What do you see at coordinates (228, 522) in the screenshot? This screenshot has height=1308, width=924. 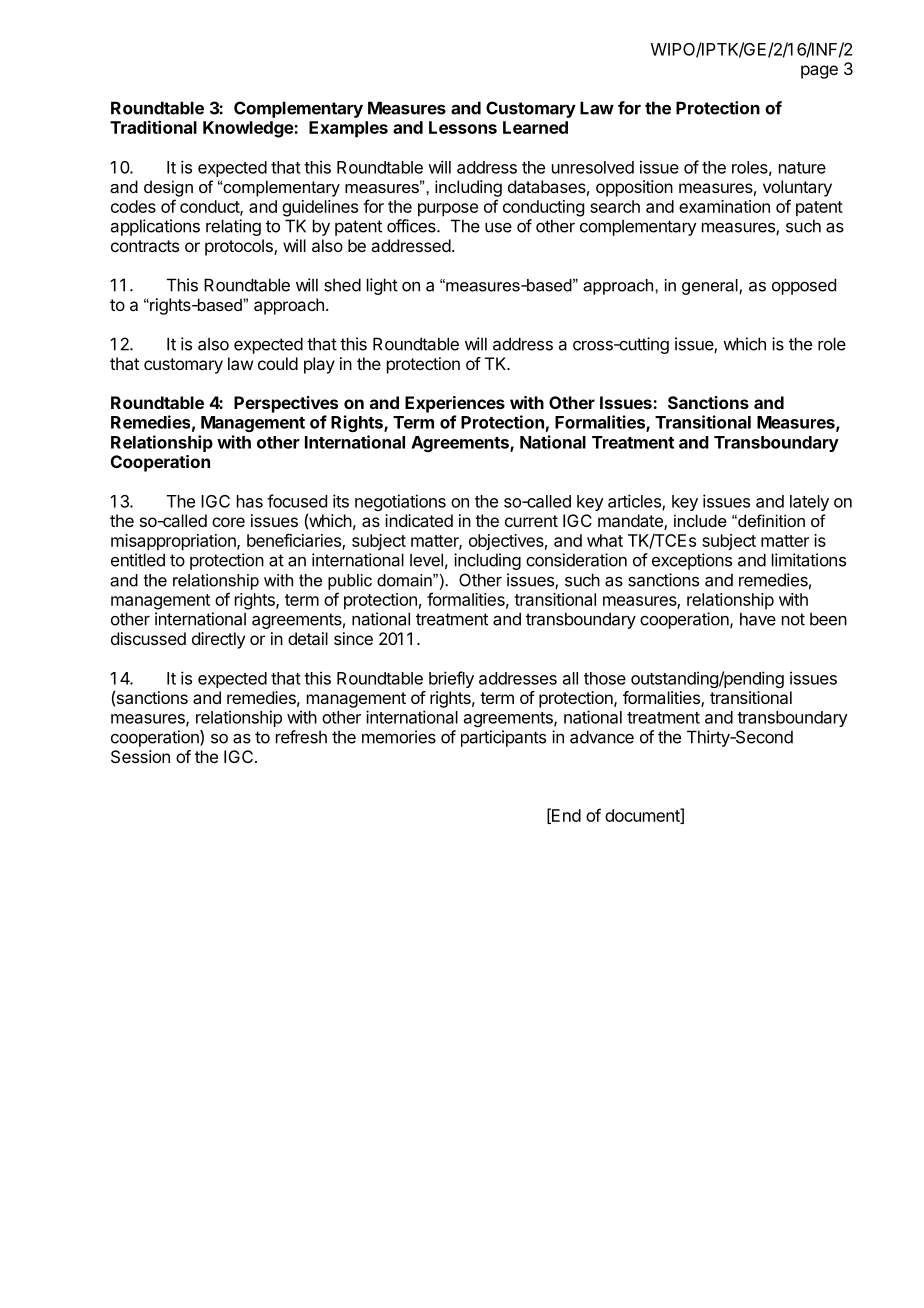 I see `core` at bounding box center [228, 522].
